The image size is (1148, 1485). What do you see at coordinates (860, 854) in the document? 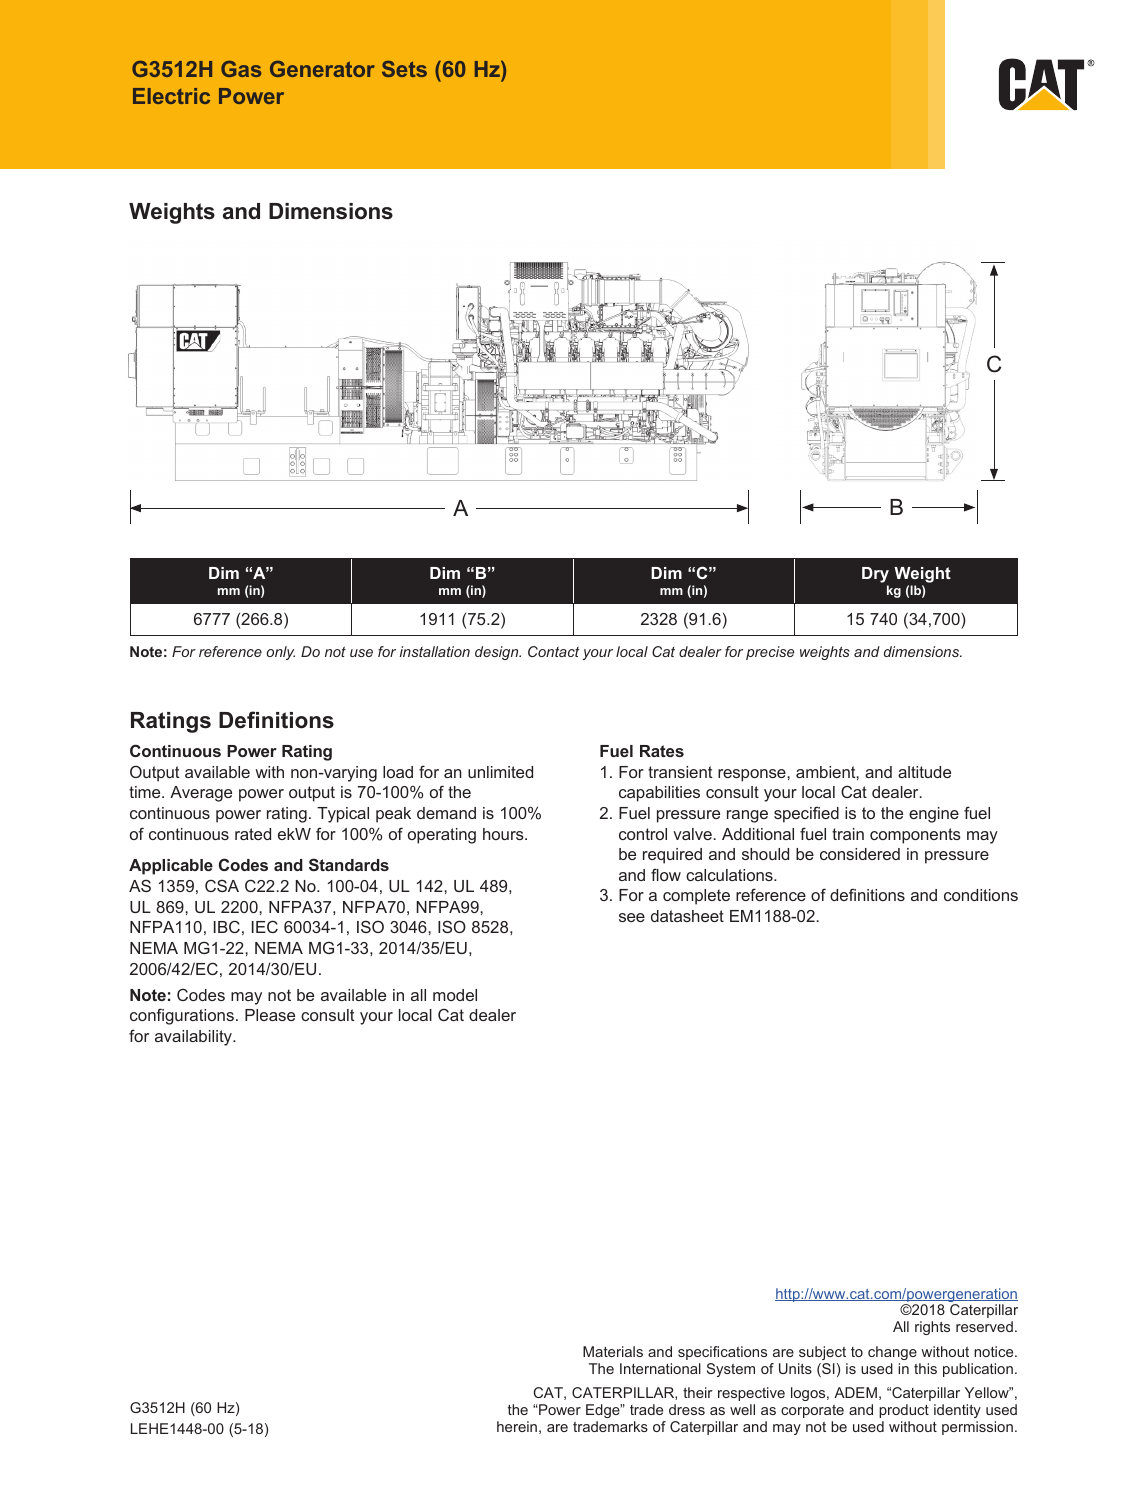
I see `considered` at bounding box center [860, 854].
